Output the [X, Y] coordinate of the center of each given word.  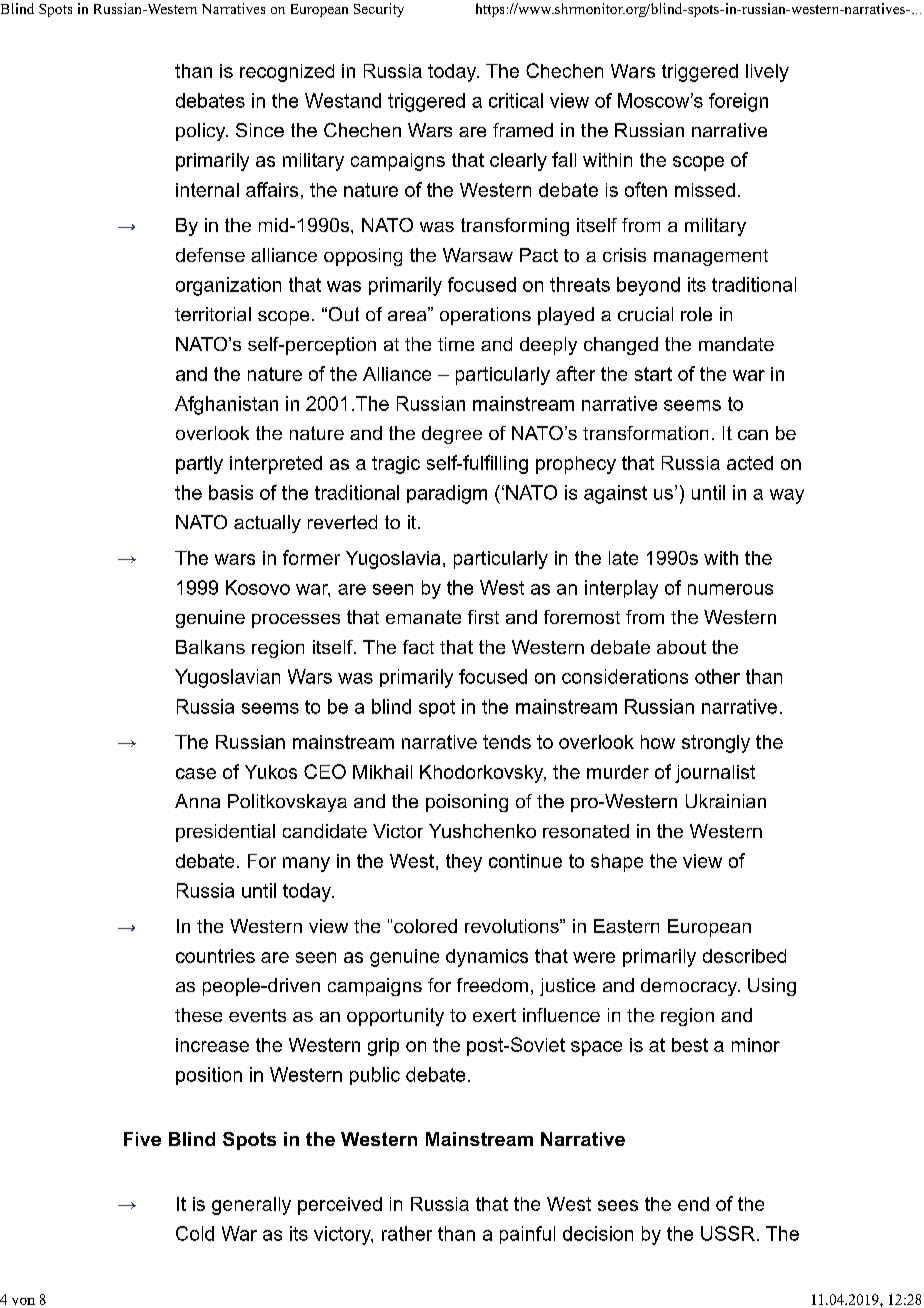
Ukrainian [726, 801]
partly [199, 465]
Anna [197, 801]
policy [202, 132]
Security [379, 10]
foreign [738, 102]
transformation [645, 433]
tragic [396, 465]
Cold [195, 1233]
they [464, 863]
